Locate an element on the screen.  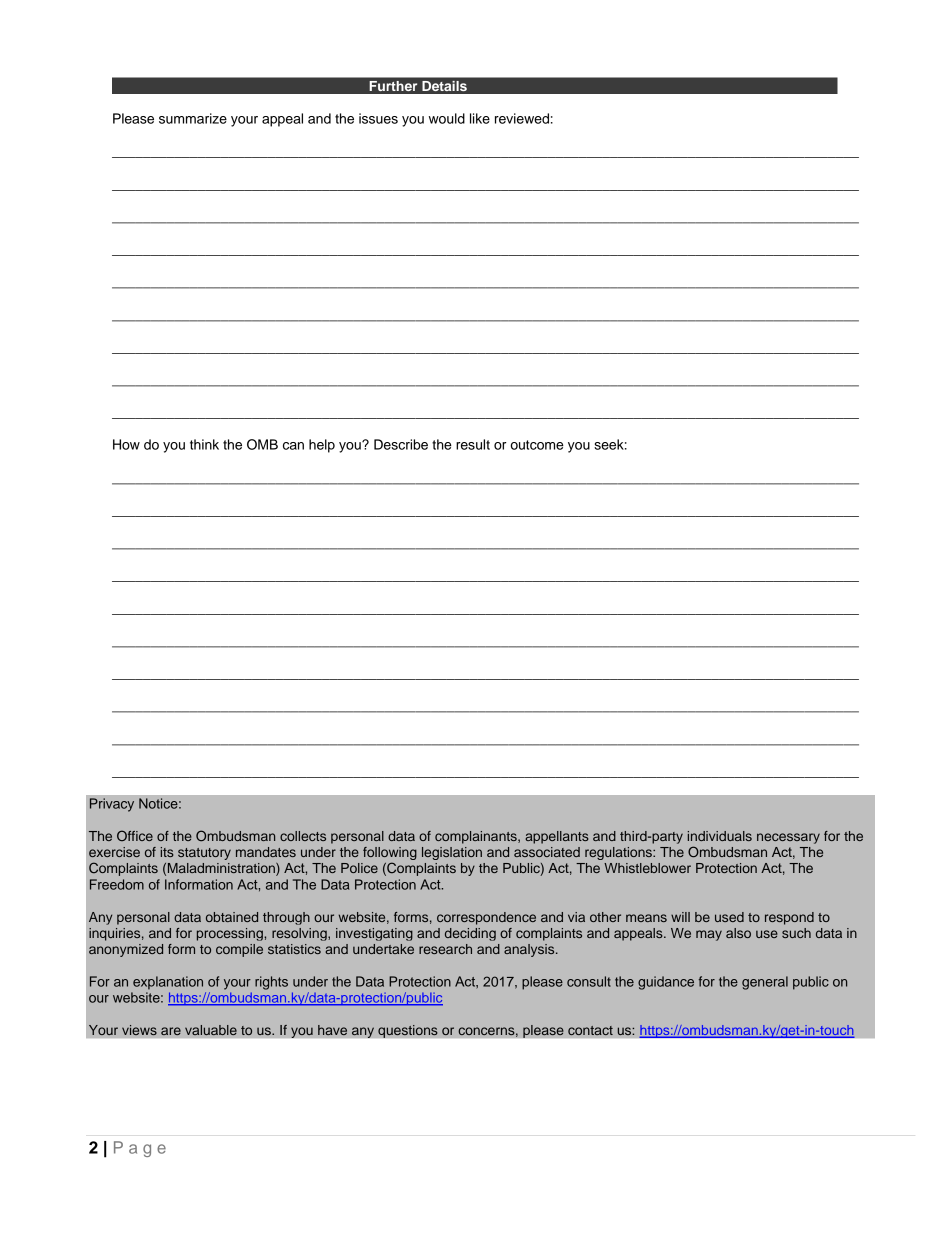
individuals is located at coordinates (720, 836).
